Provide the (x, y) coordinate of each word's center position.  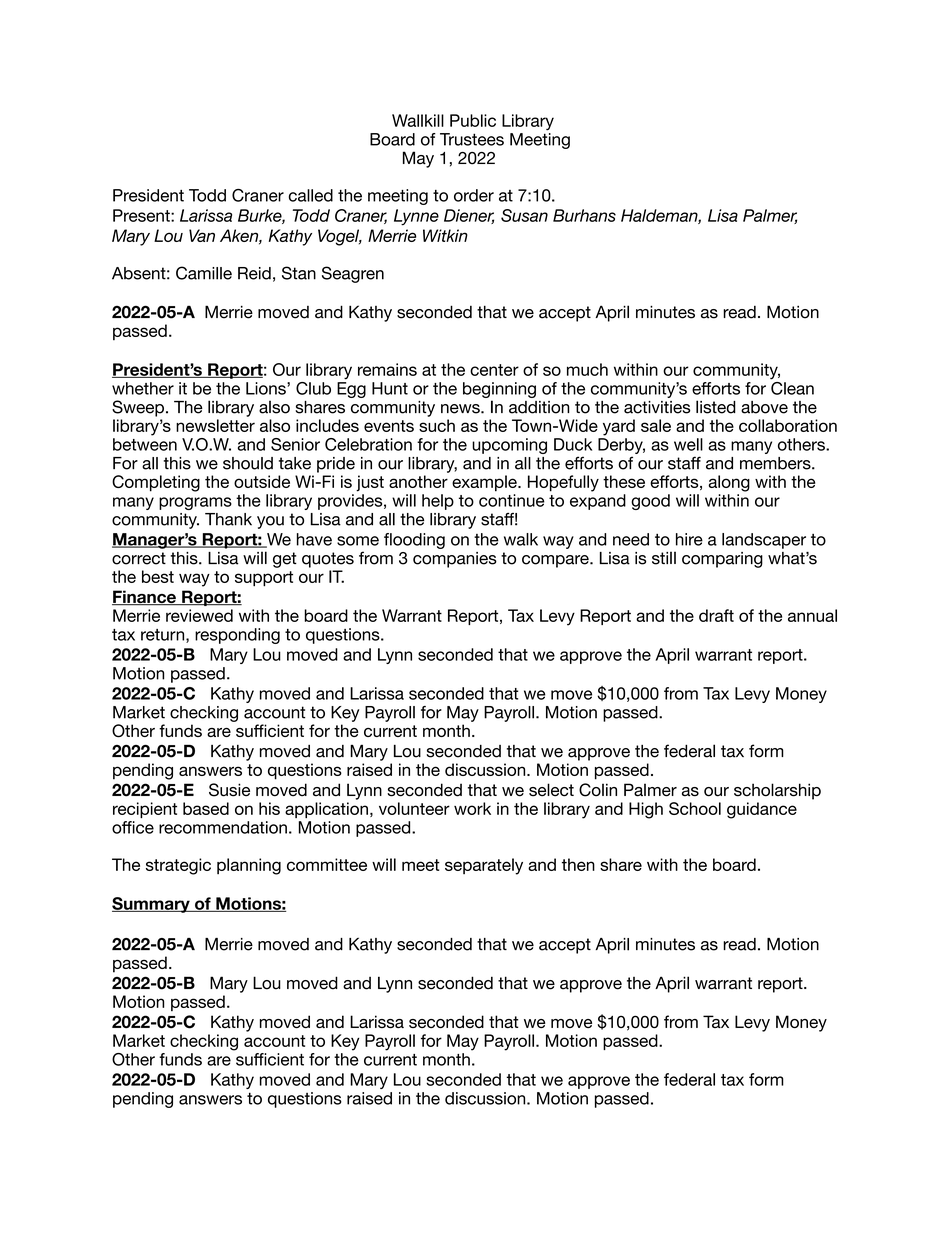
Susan (524, 215)
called (311, 195)
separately (484, 866)
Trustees (472, 139)
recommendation (223, 827)
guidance (762, 810)
